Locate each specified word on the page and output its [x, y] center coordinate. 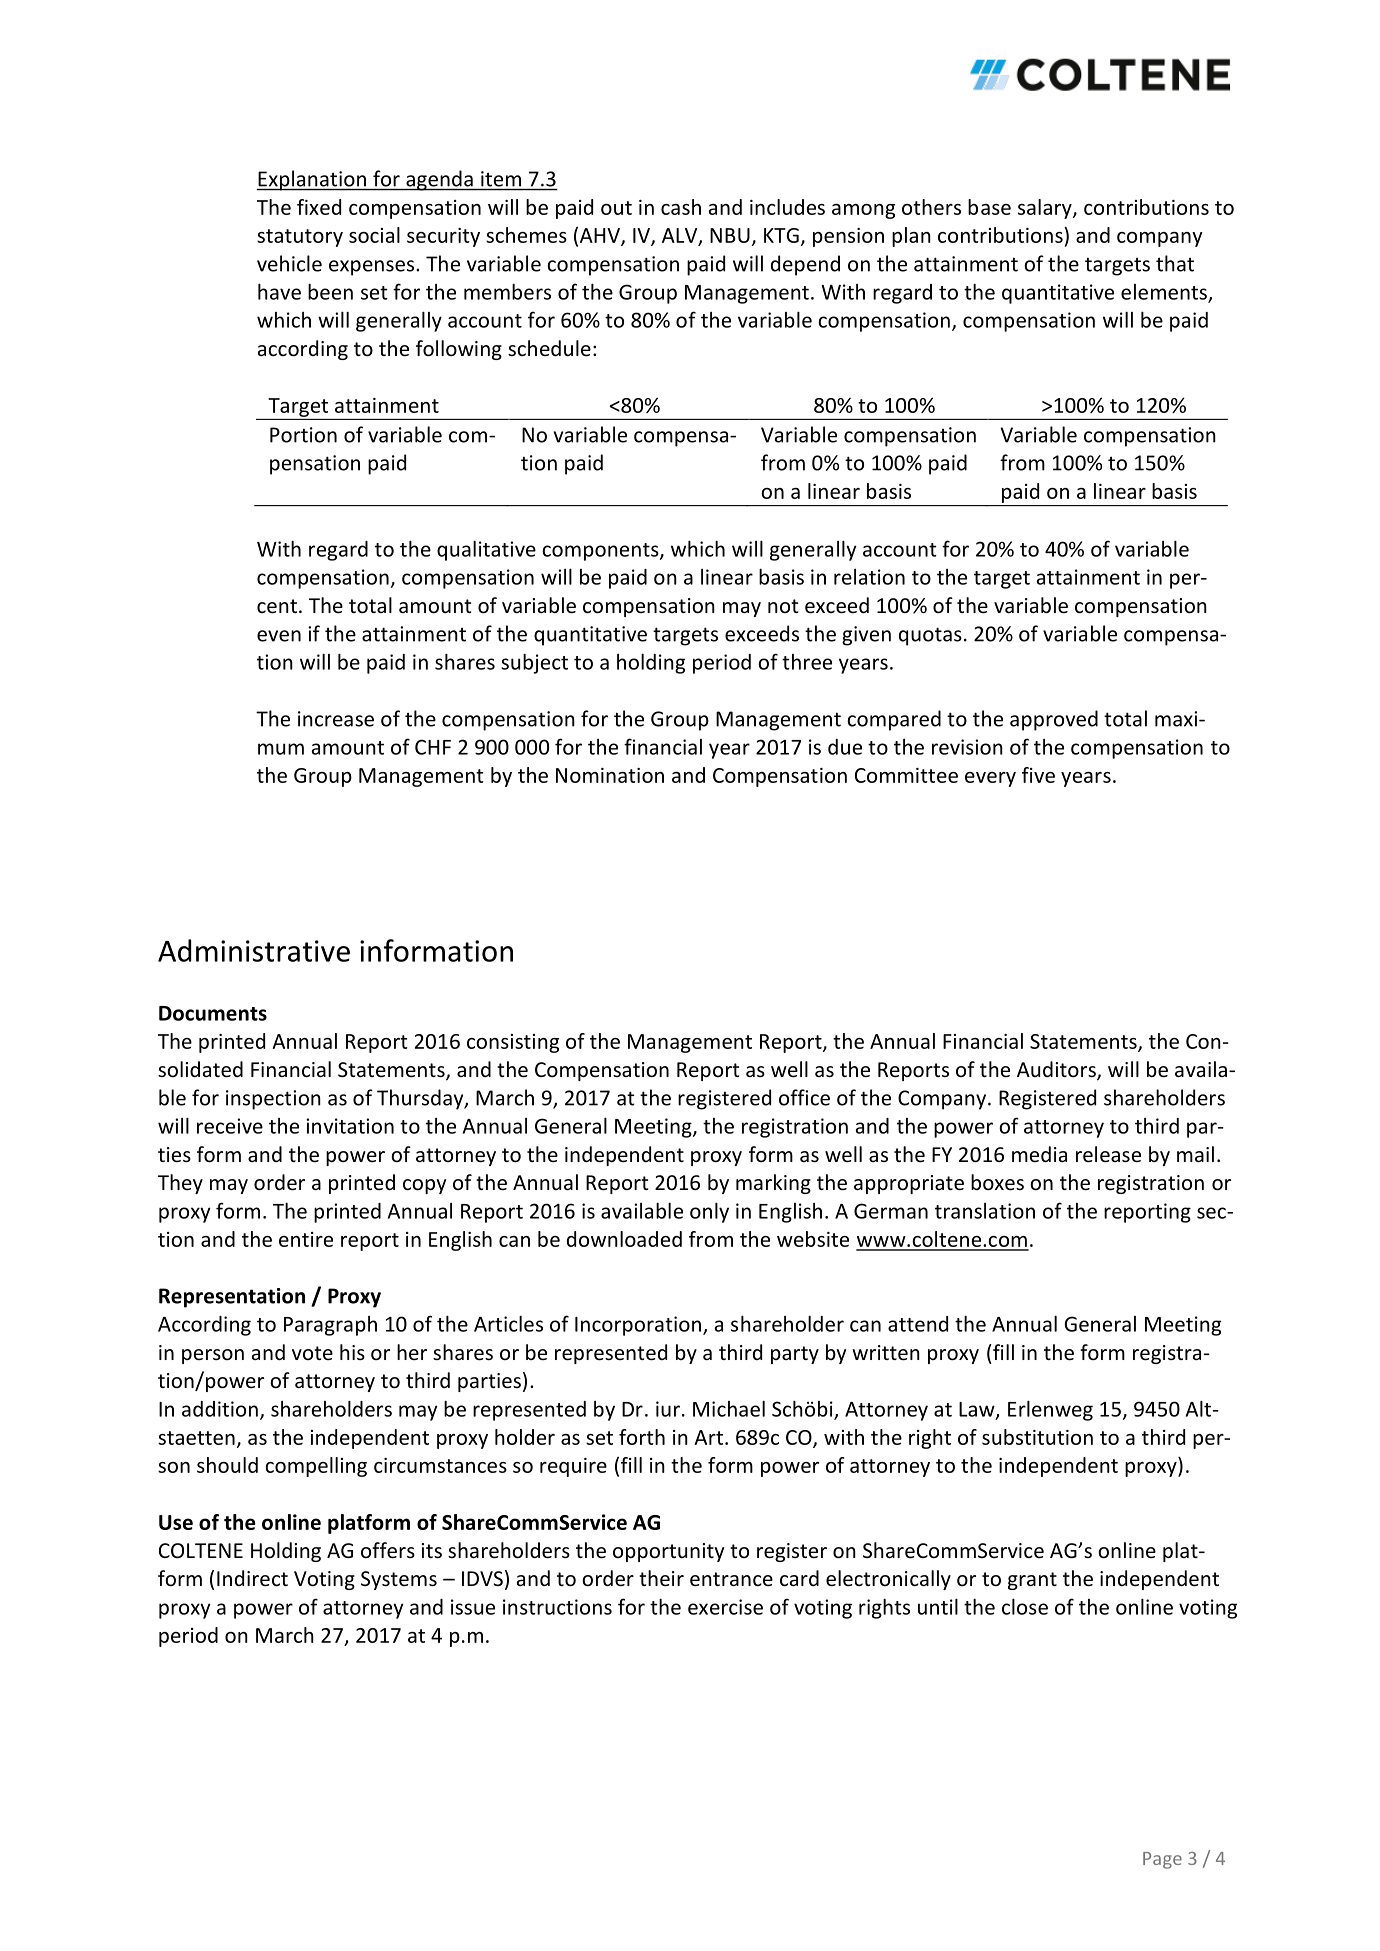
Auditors [1057, 1070]
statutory [300, 238]
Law [978, 1410]
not [783, 606]
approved [1054, 720]
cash [681, 207]
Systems [399, 1580]
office [804, 1097]
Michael [729, 1409]
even [279, 636]
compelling [316, 1467]
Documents [213, 1013]
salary [1046, 209]
